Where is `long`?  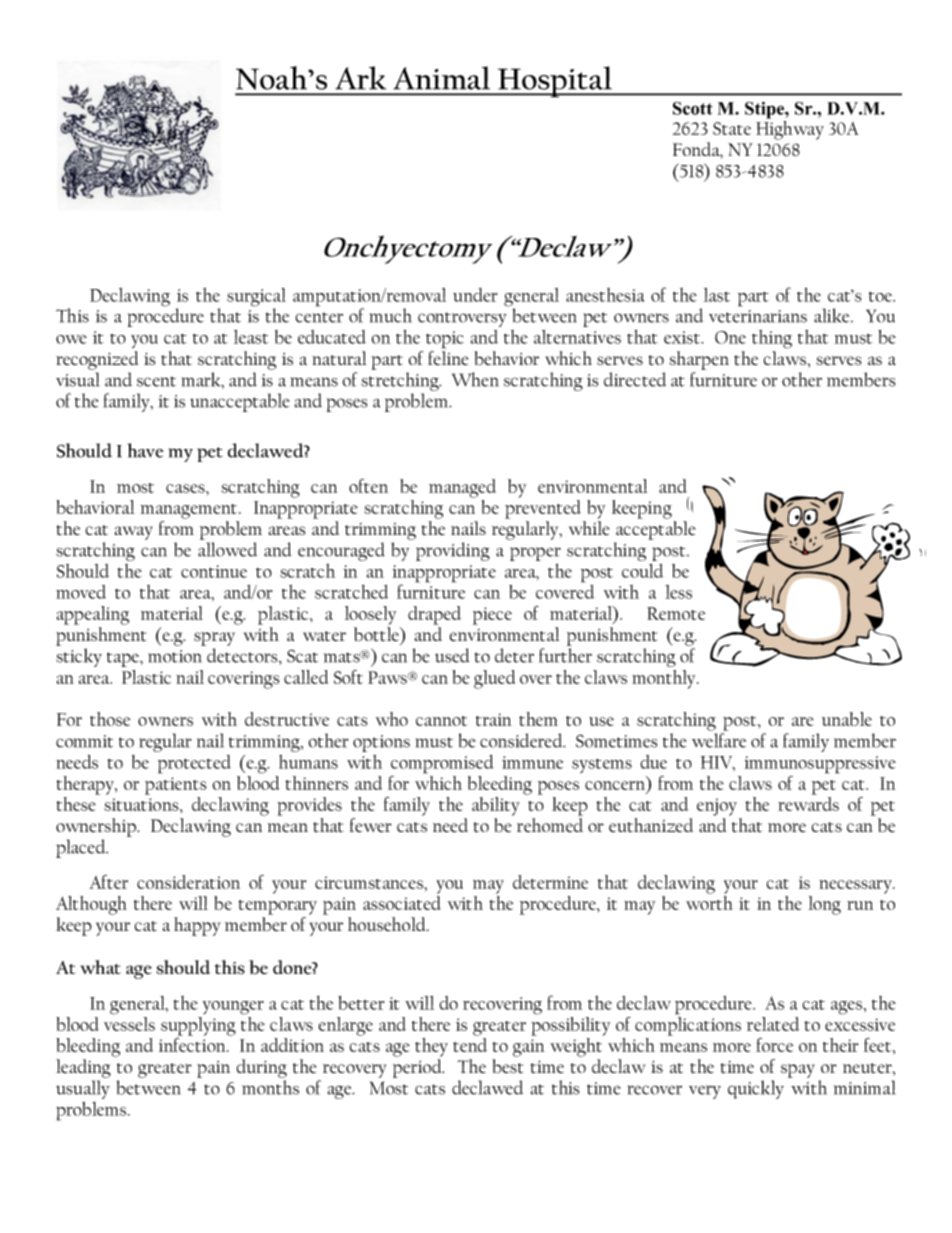
long is located at coordinates (824, 905).
